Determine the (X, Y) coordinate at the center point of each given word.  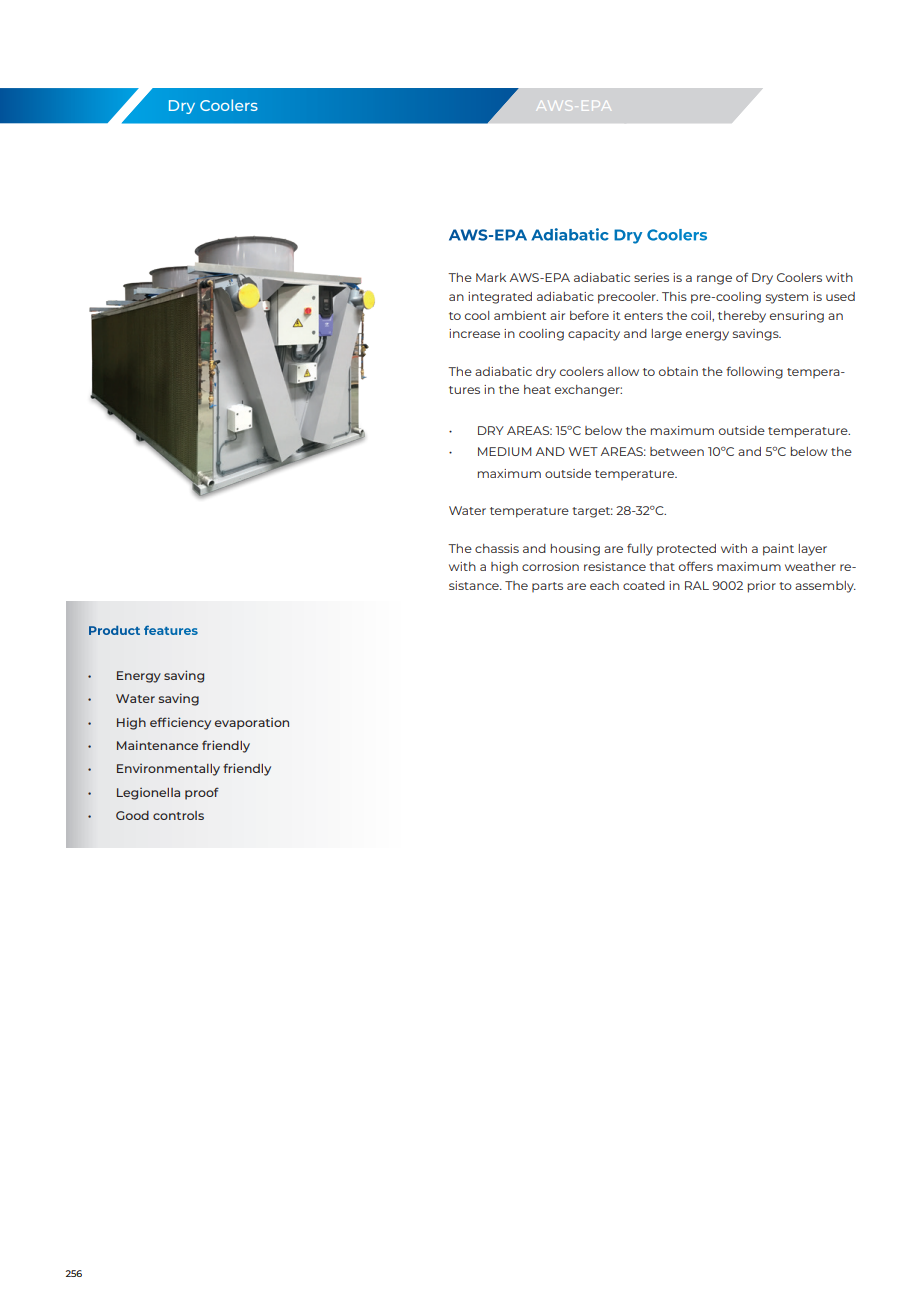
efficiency (180, 723)
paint (778, 550)
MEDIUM (504, 451)
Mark (491, 277)
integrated (500, 298)
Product (114, 630)
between (677, 451)
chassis (497, 548)
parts (547, 587)
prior (762, 587)
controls (178, 815)
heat (537, 389)
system (787, 298)
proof (202, 793)
